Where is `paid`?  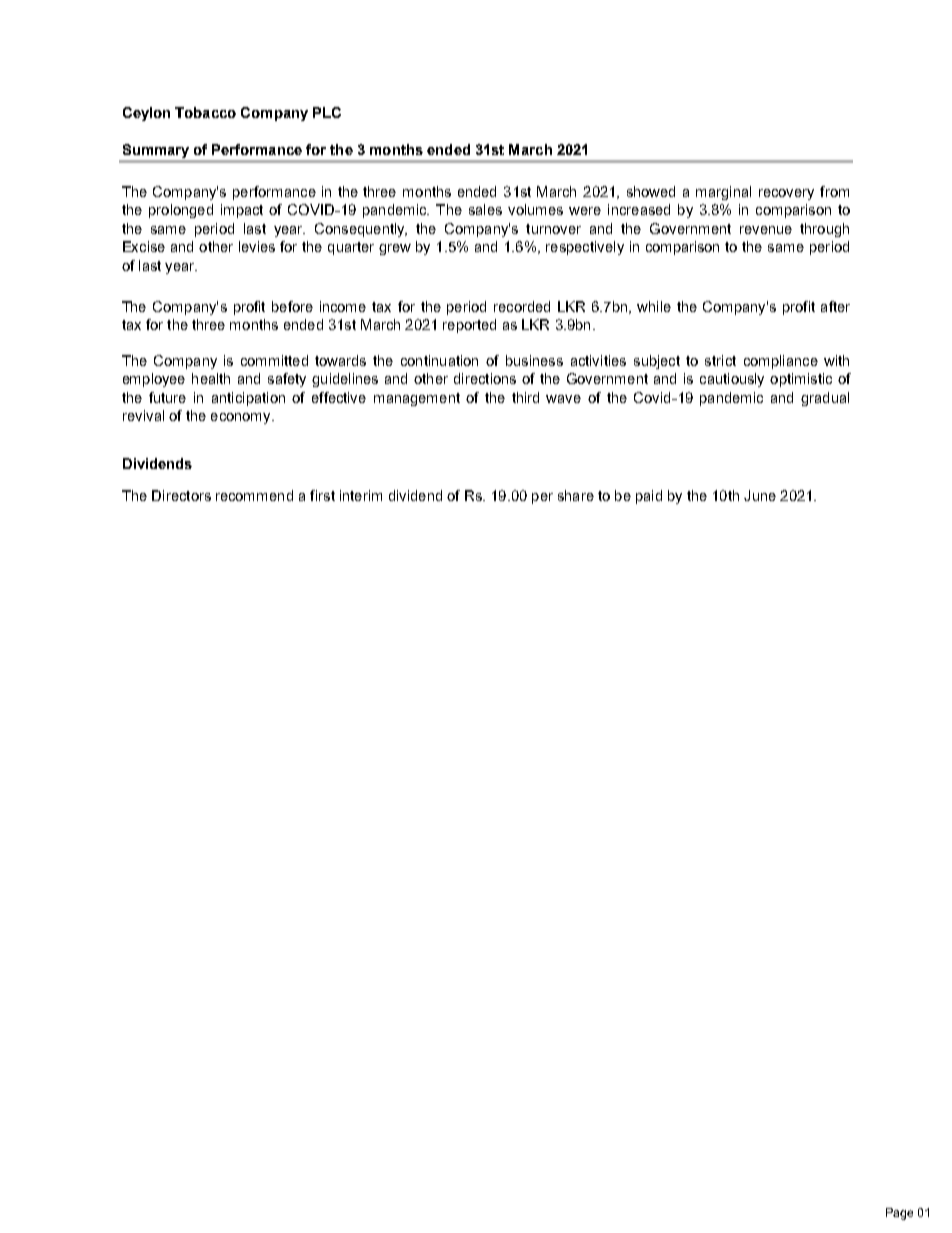 paid is located at coordinates (649, 497).
